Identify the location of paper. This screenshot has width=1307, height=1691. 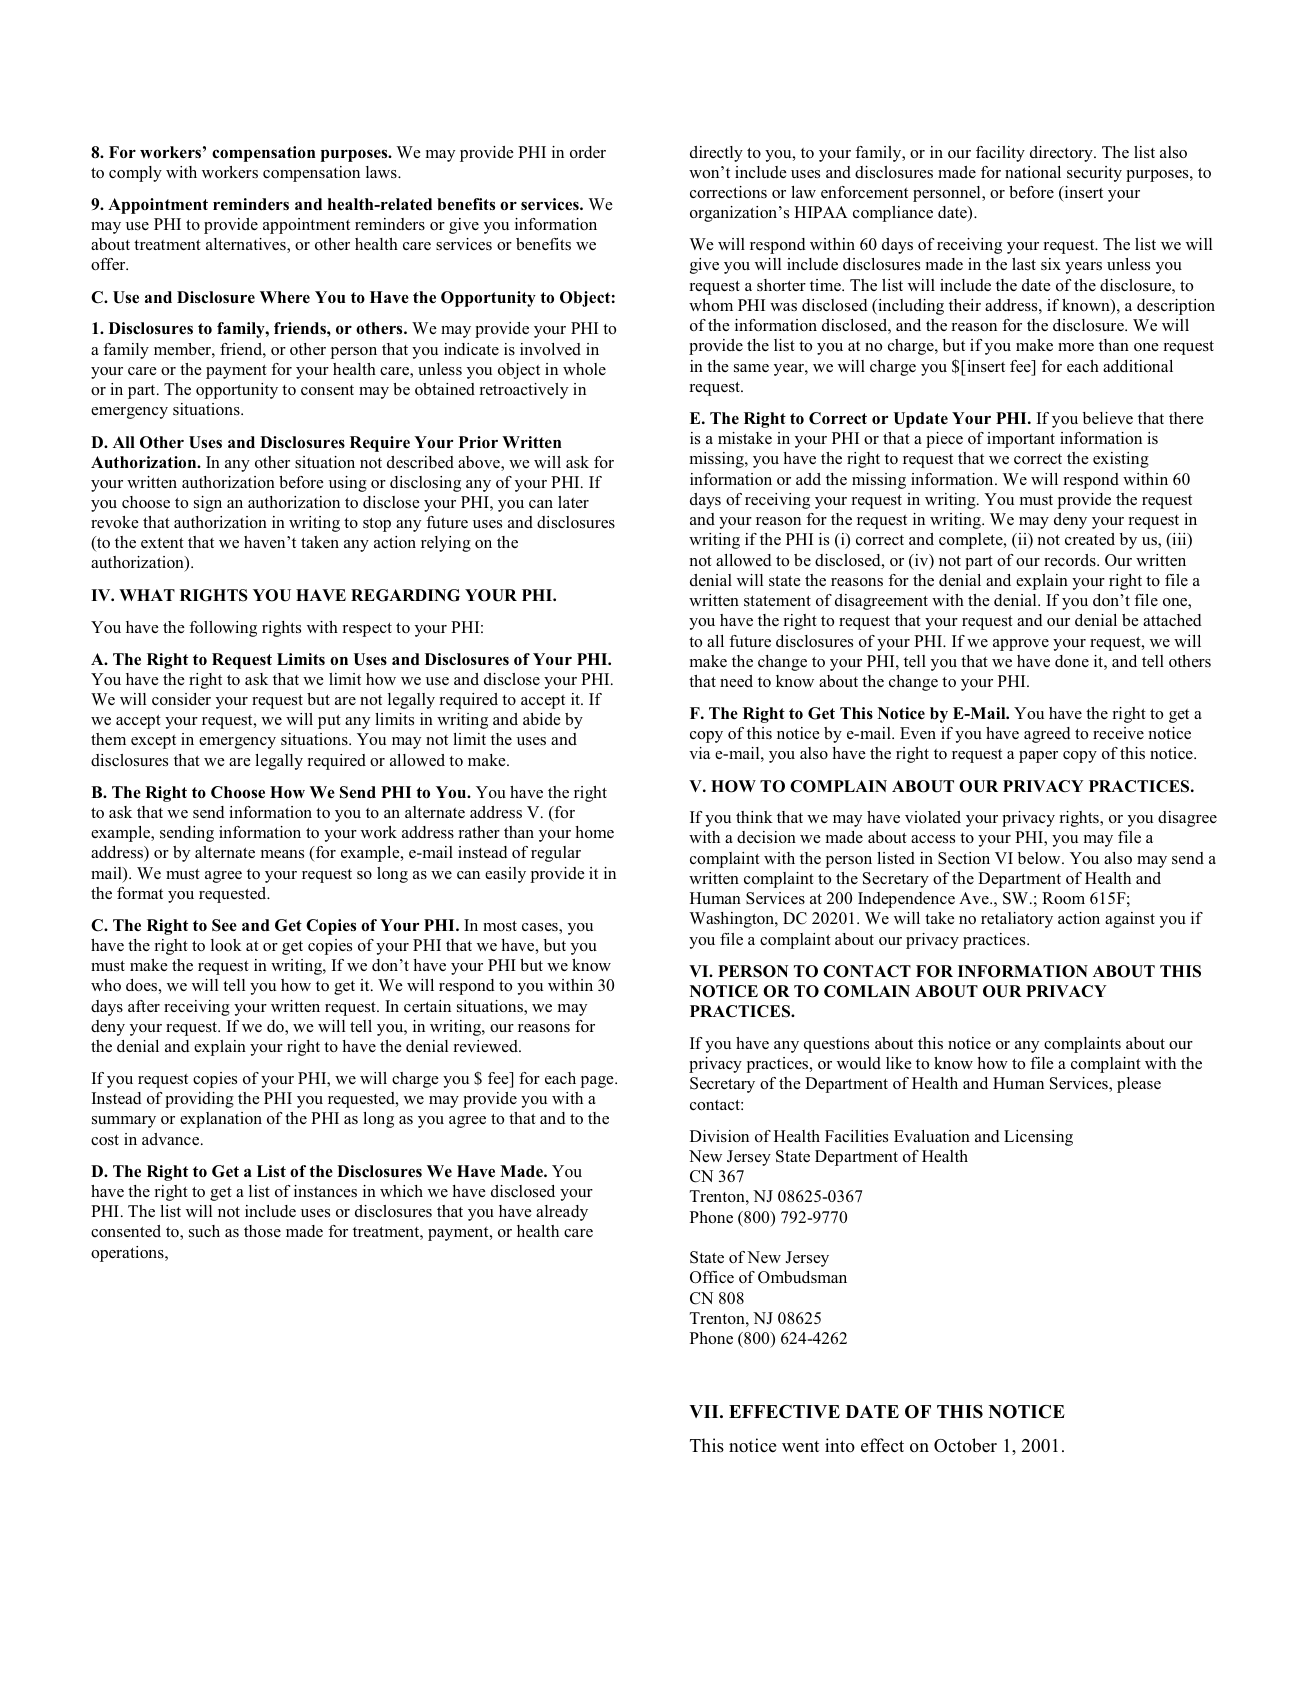
(1038, 757).
